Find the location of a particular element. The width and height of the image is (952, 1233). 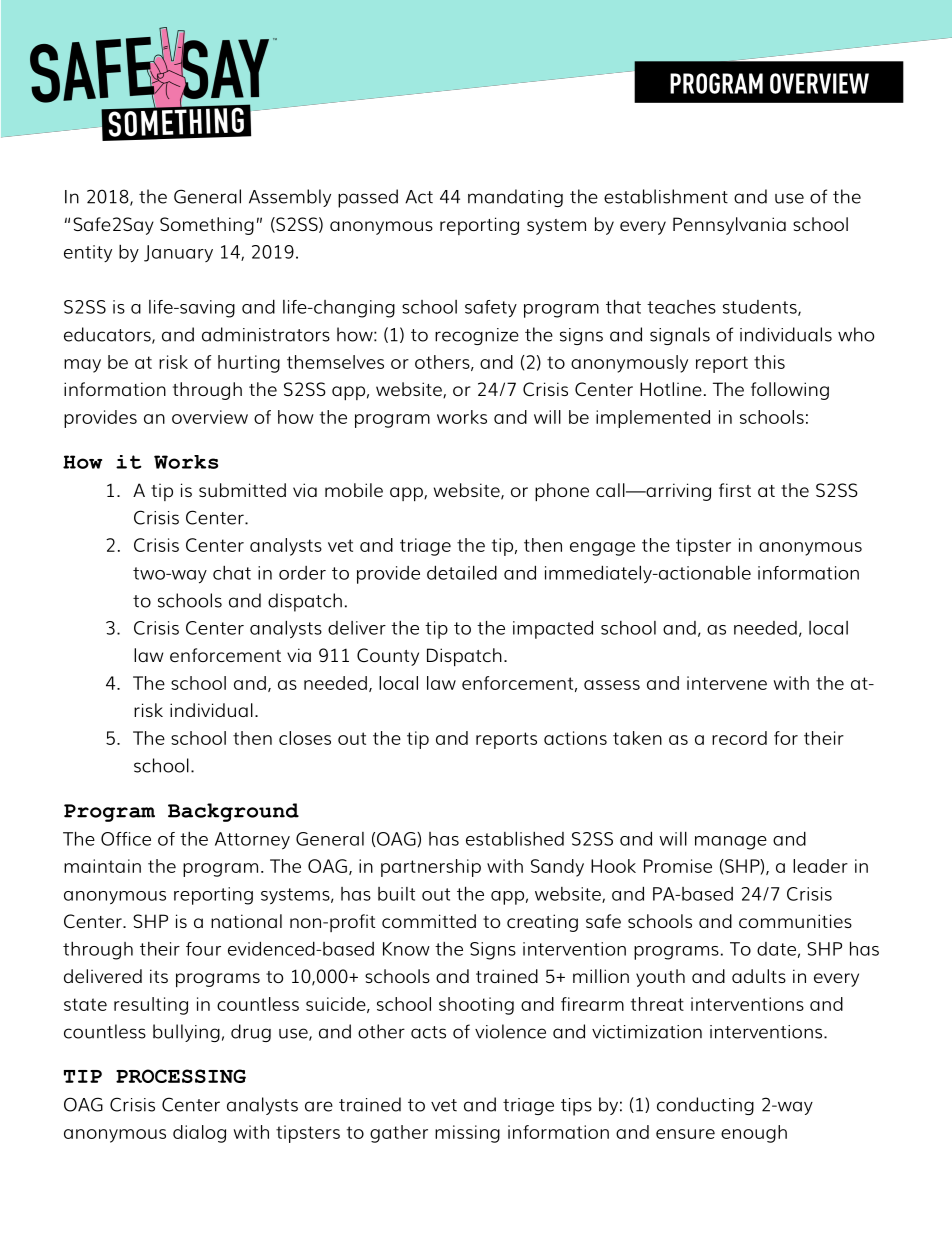

chat is located at coordinates (232, 573).
